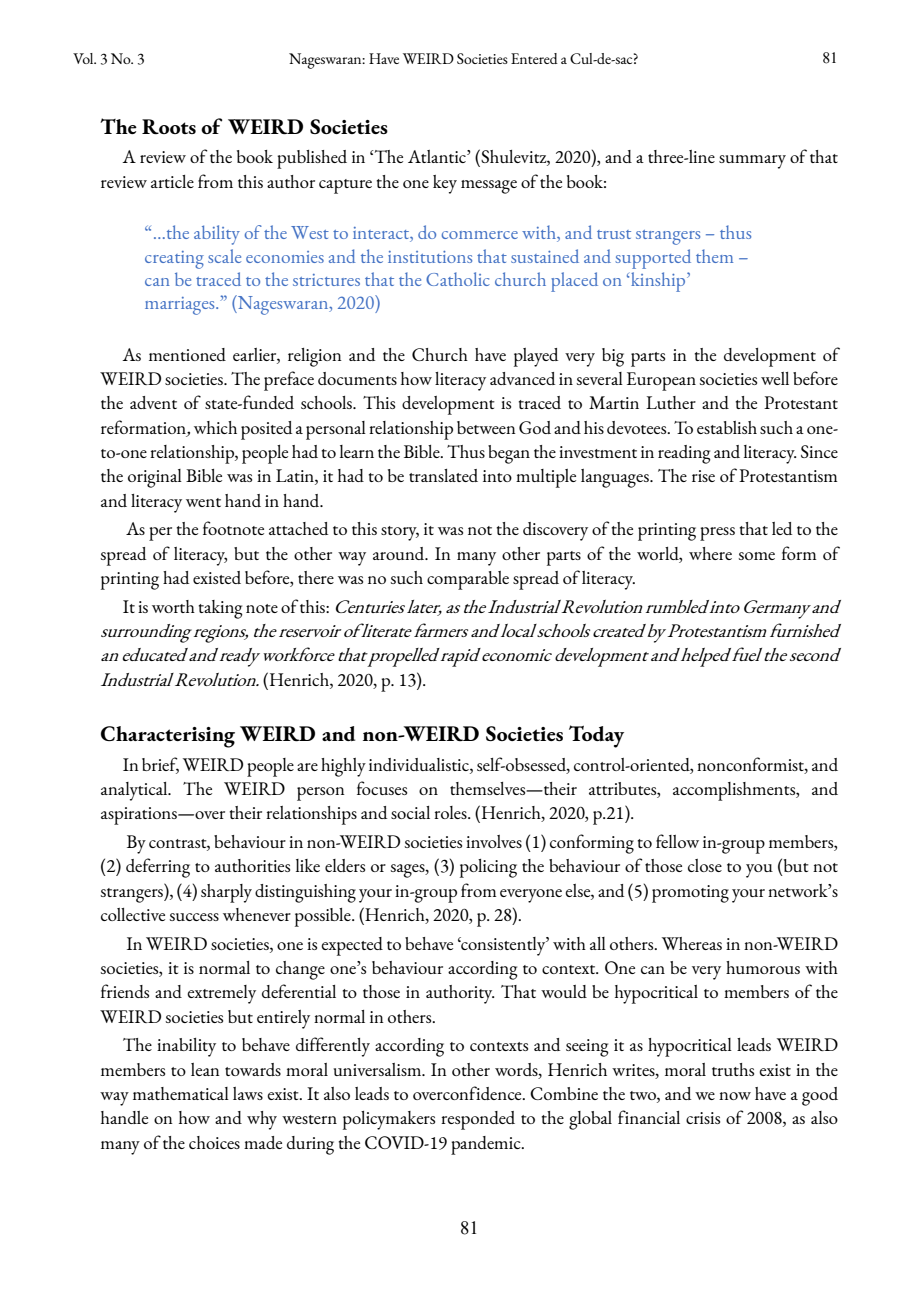 The width and height of the screenshot is (924, 1308). Describe the element at coordinates (677, 841) in the screenshot. I see `fellow` at that location.
